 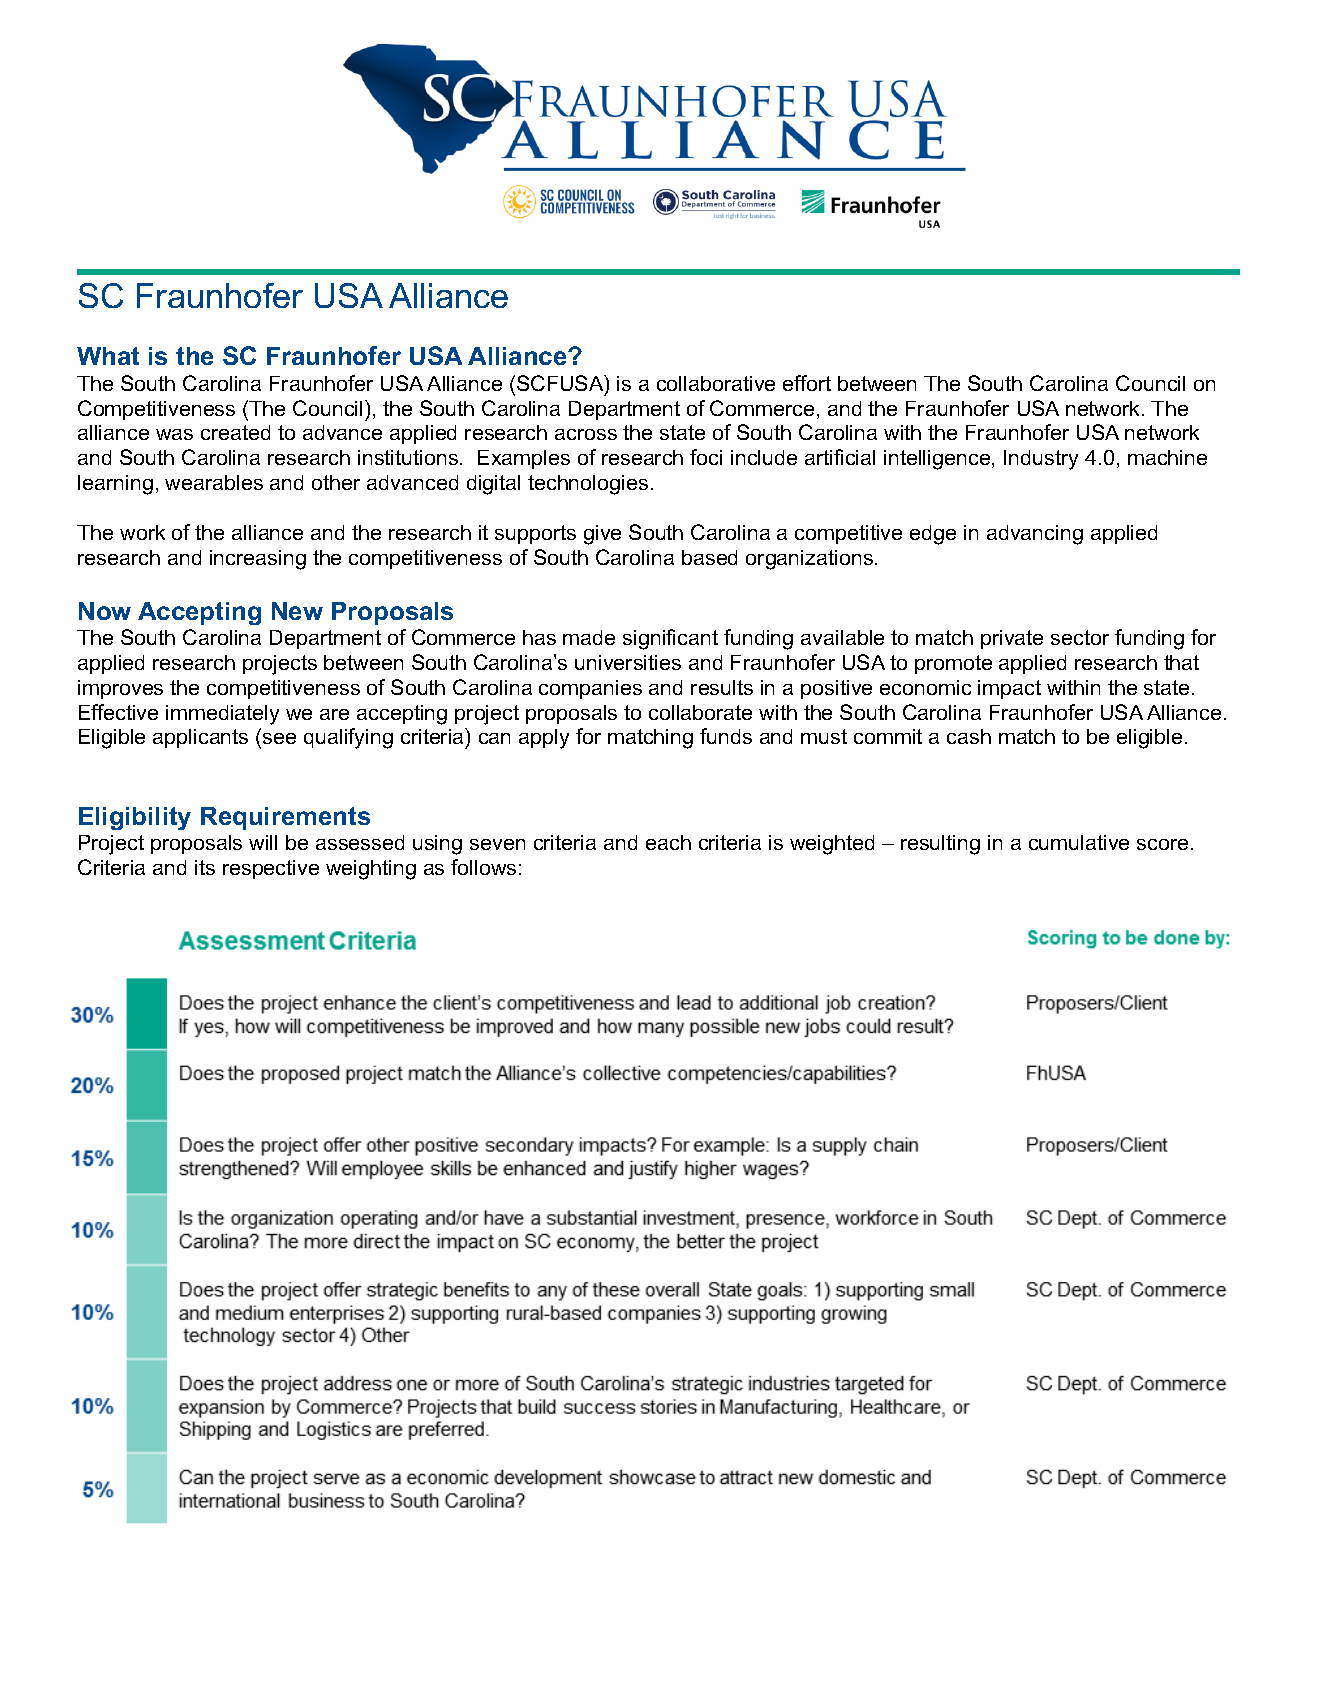 What do you see at coordinates (200, 738) in the document?
I see `applicants` at bounding box center [200, 738].
